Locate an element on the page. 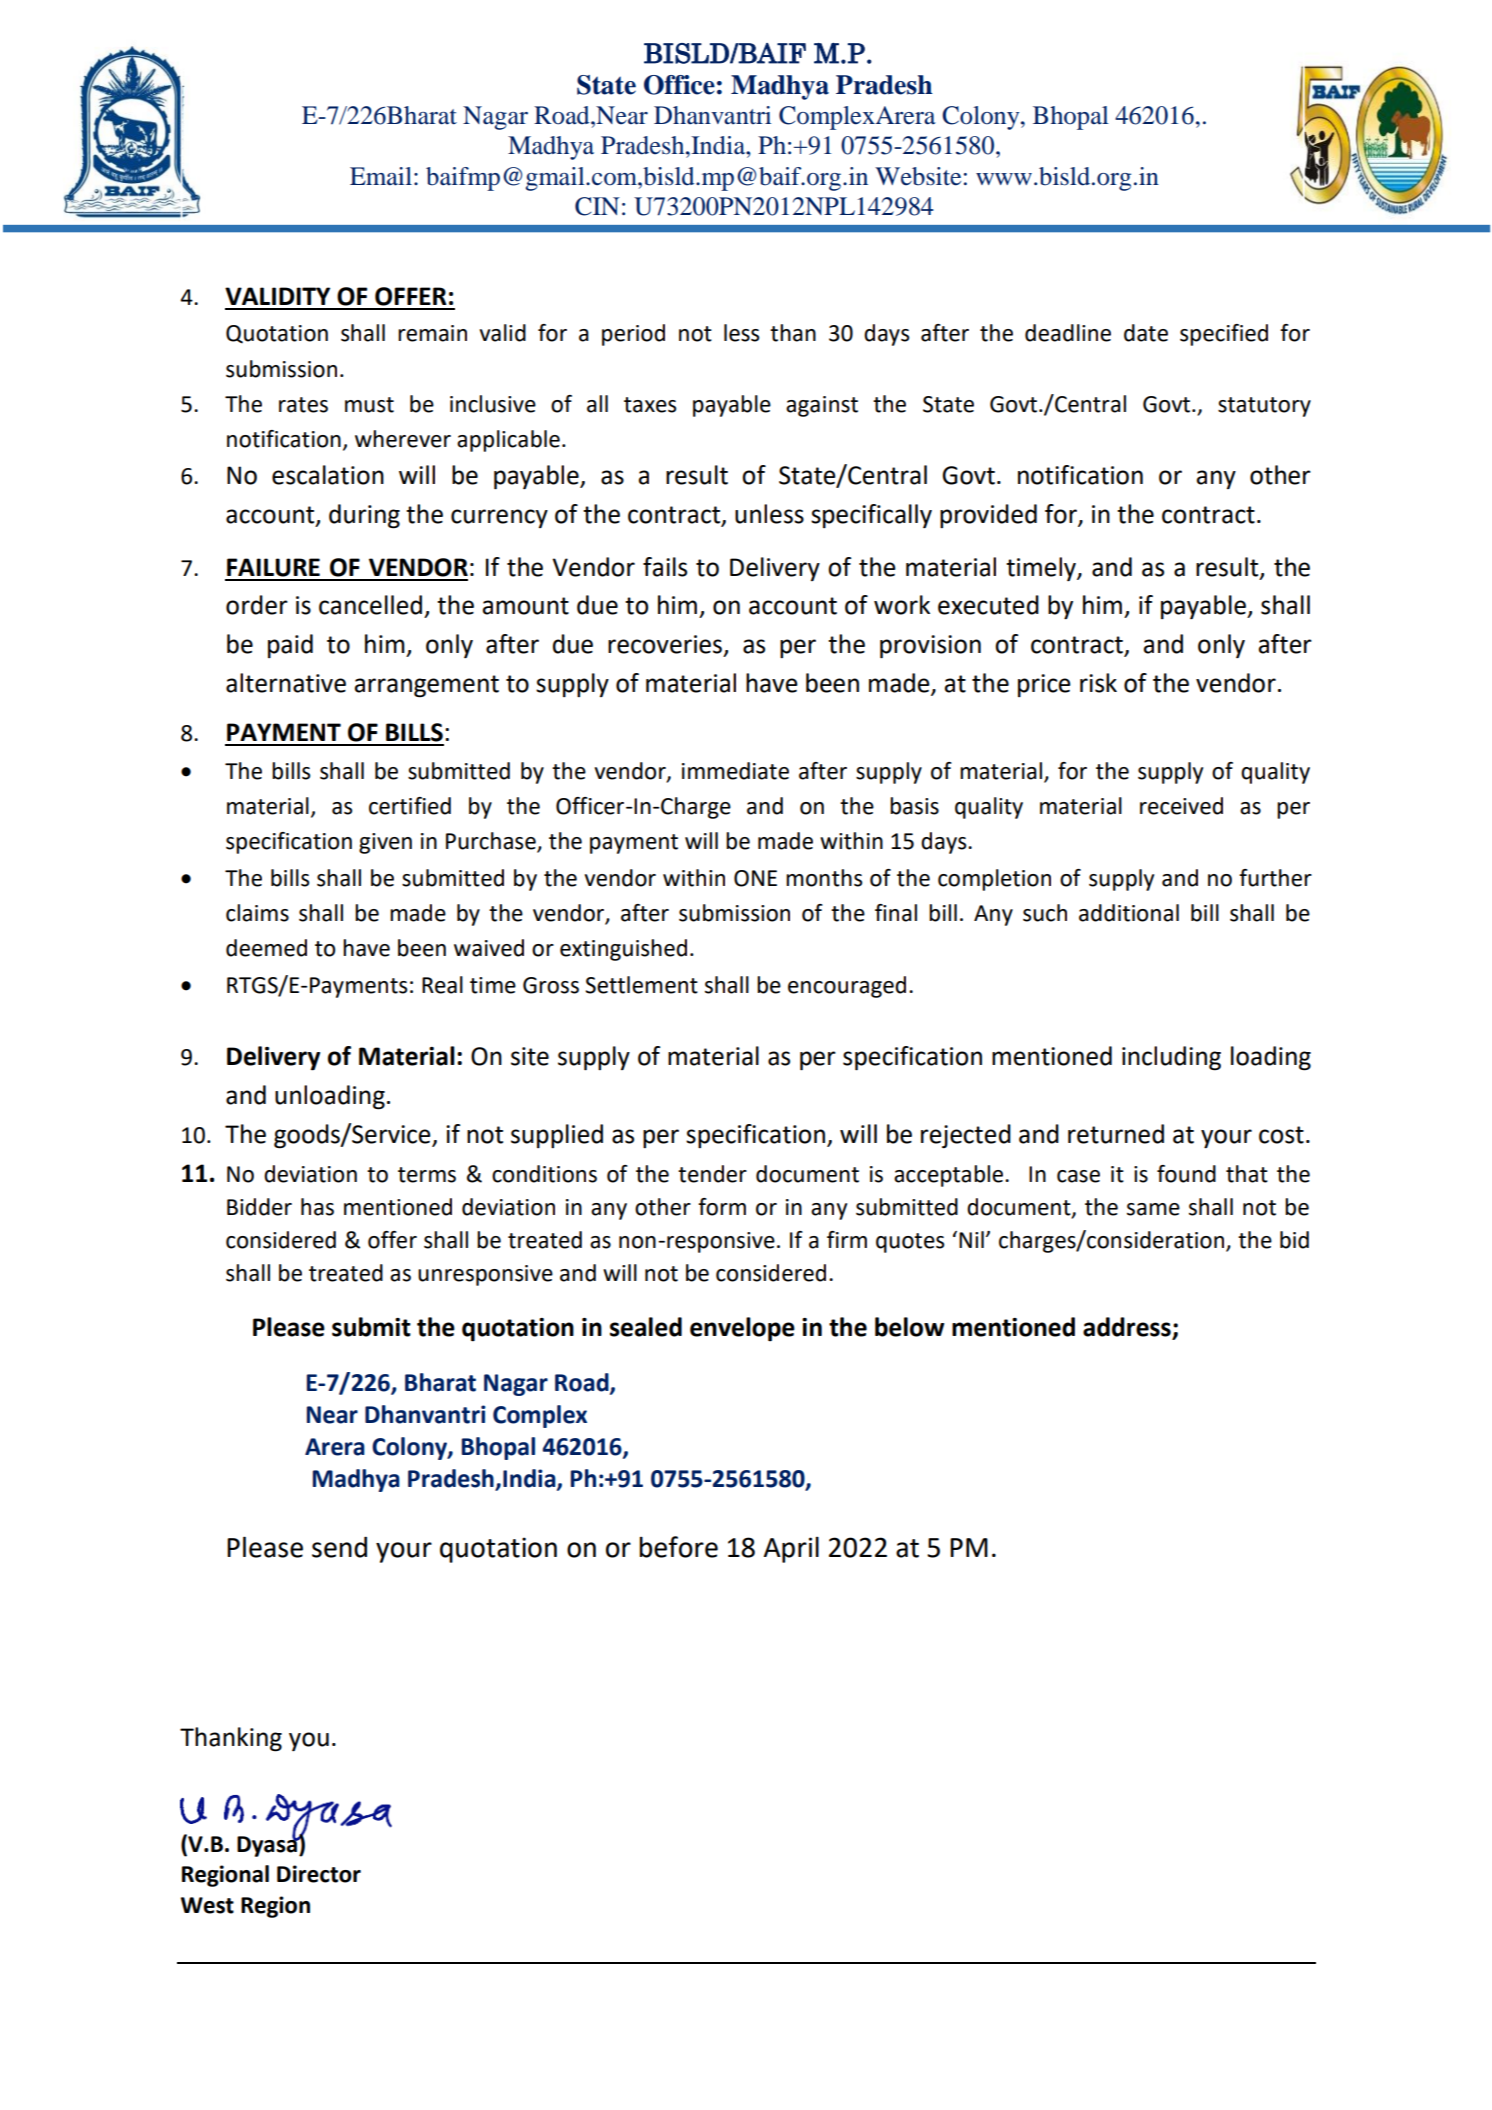 The height and width of the image is (2110, 1492). April is located at coordinates (791, 1550).
